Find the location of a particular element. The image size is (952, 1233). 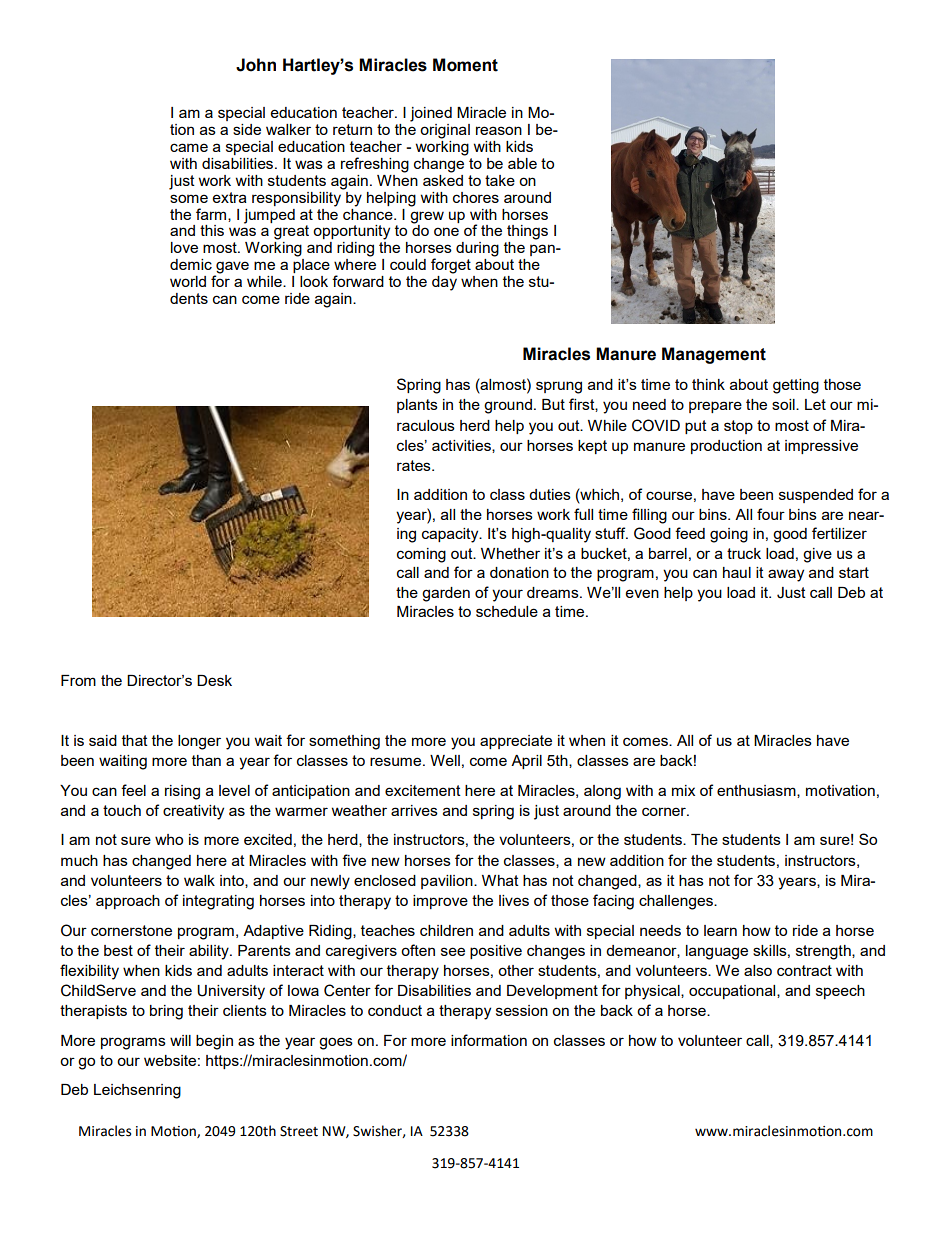

able is located at coordinates (522, 163).
